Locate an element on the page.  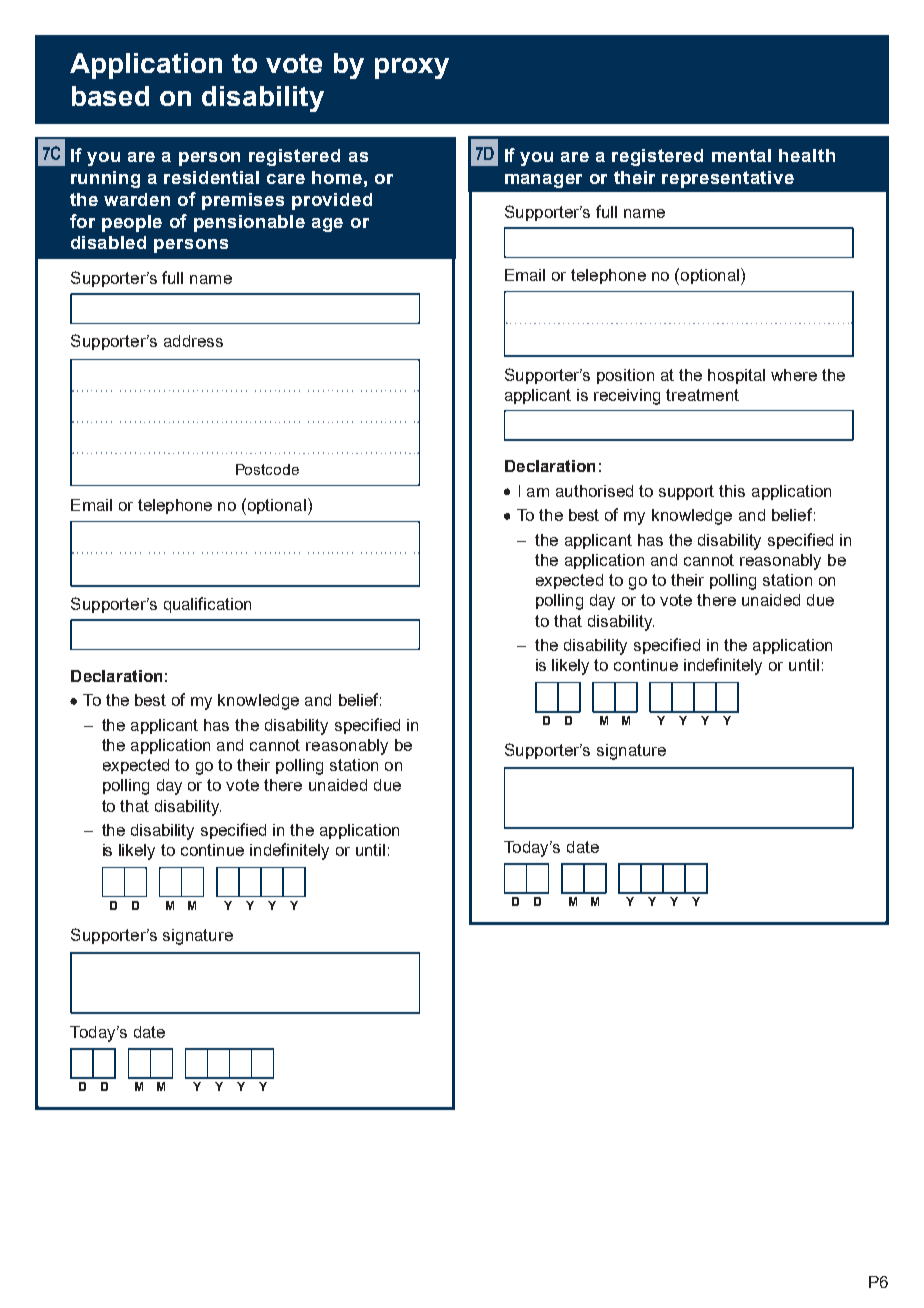
hospital is located at coordinates (736, 376).
